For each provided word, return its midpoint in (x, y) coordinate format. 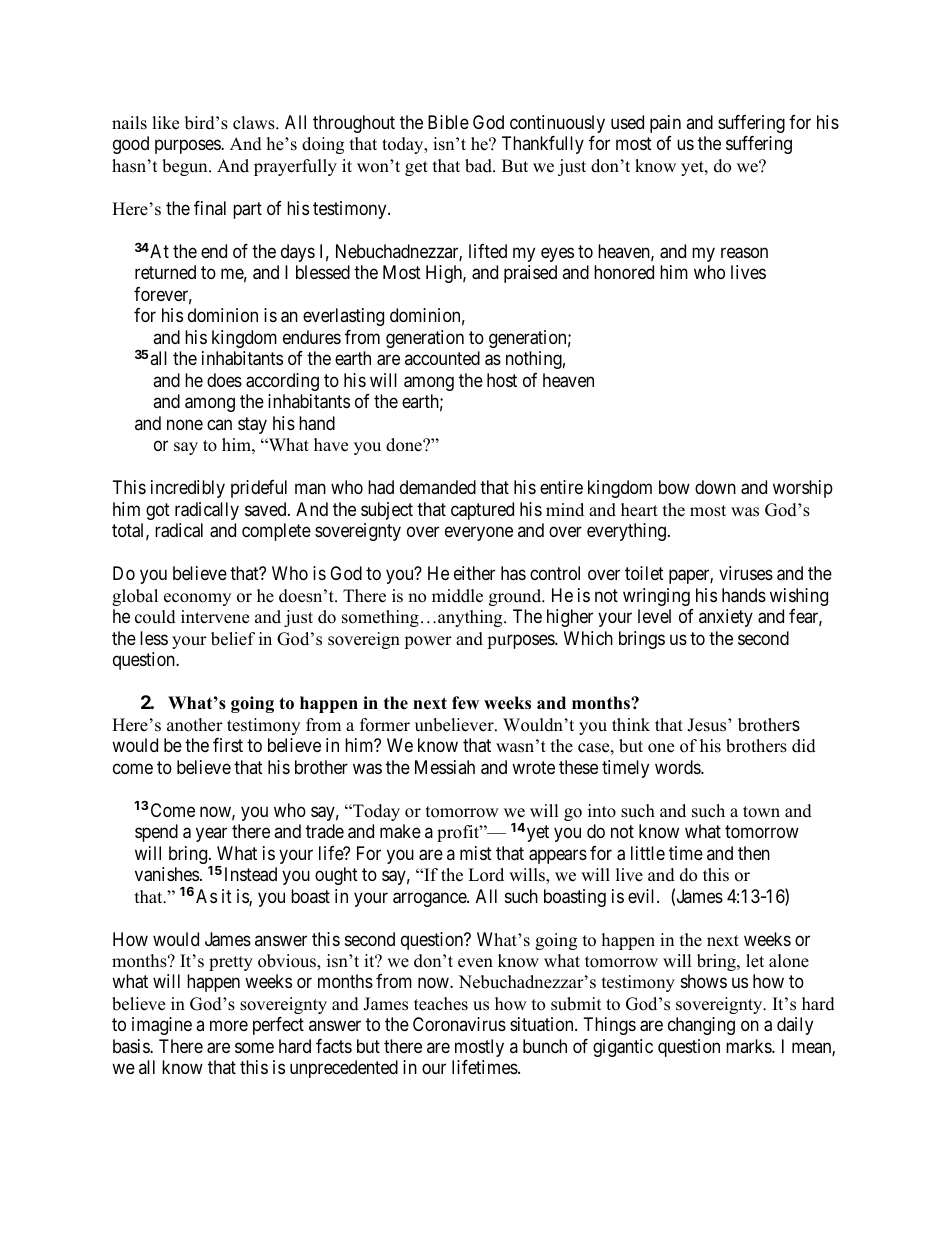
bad (479, 166)
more (229, 1026)
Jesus (708, 725)
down (715, 487)
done (405, 445)
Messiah (445, 767)
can (219, 424)
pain (665, 124)
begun (186, 167)
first (228, 745)
